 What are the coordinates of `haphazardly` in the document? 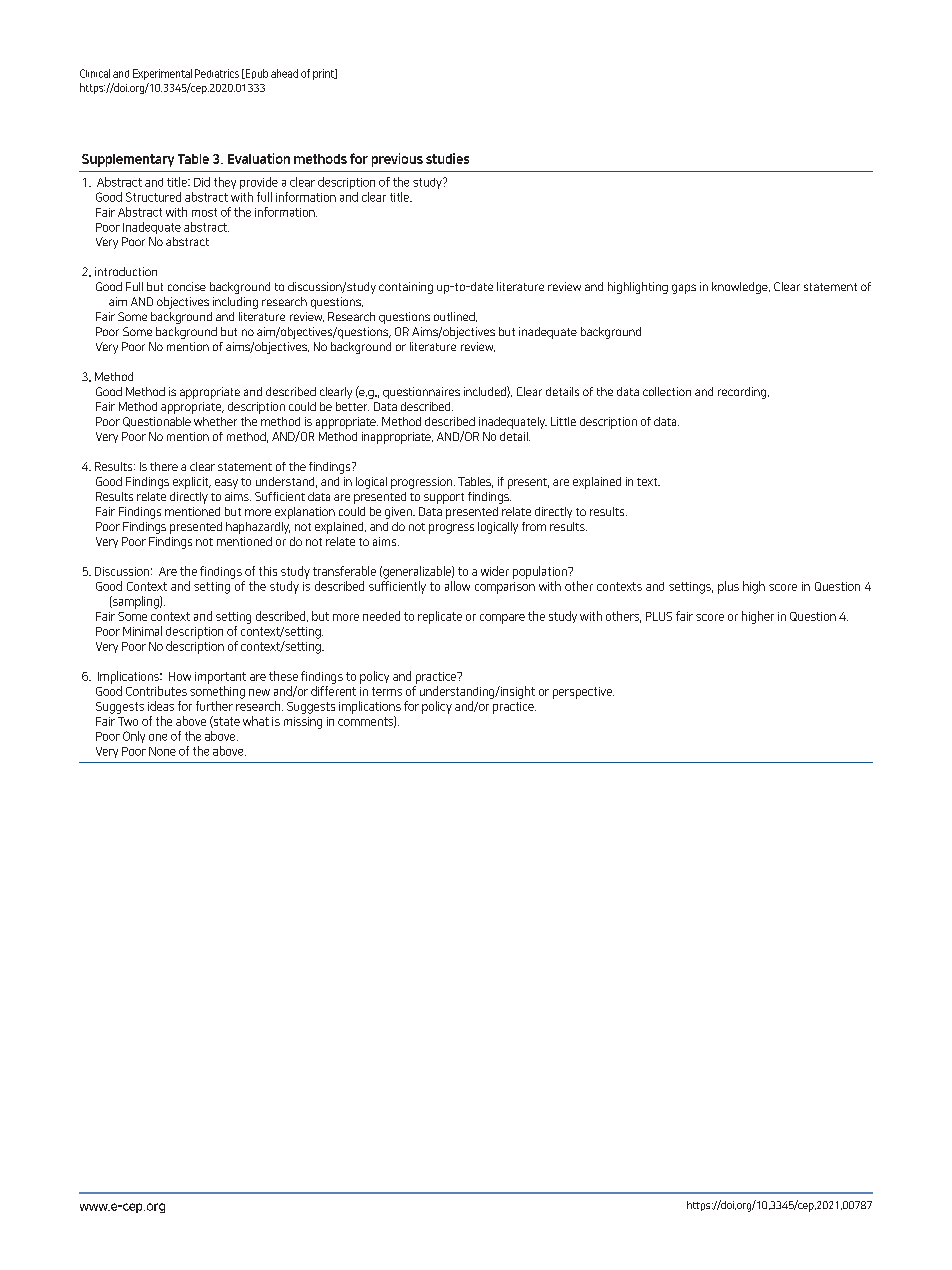 It's located at (258, 528).
